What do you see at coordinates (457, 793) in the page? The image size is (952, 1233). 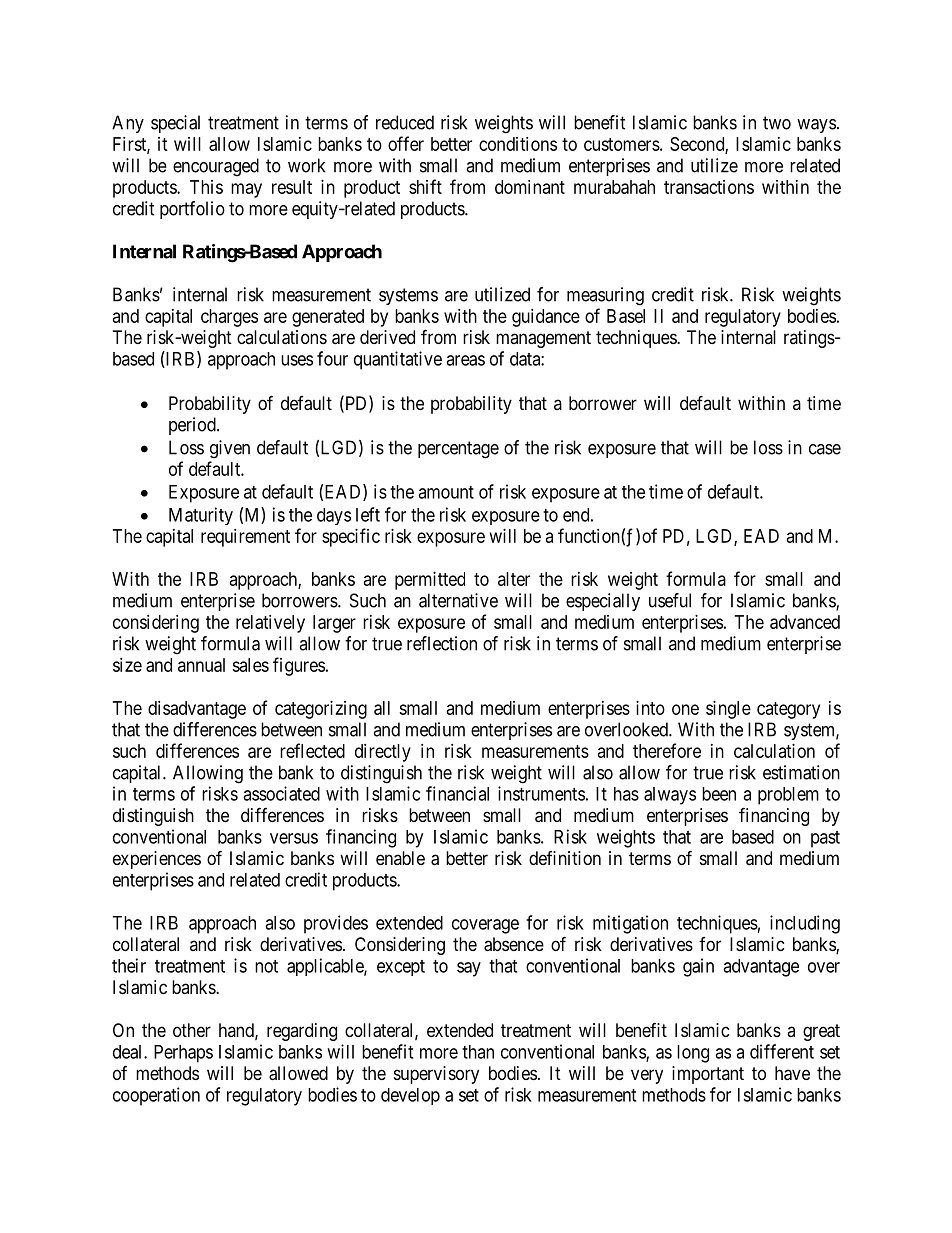 I see `financial` at bounding box center [457, 793].
